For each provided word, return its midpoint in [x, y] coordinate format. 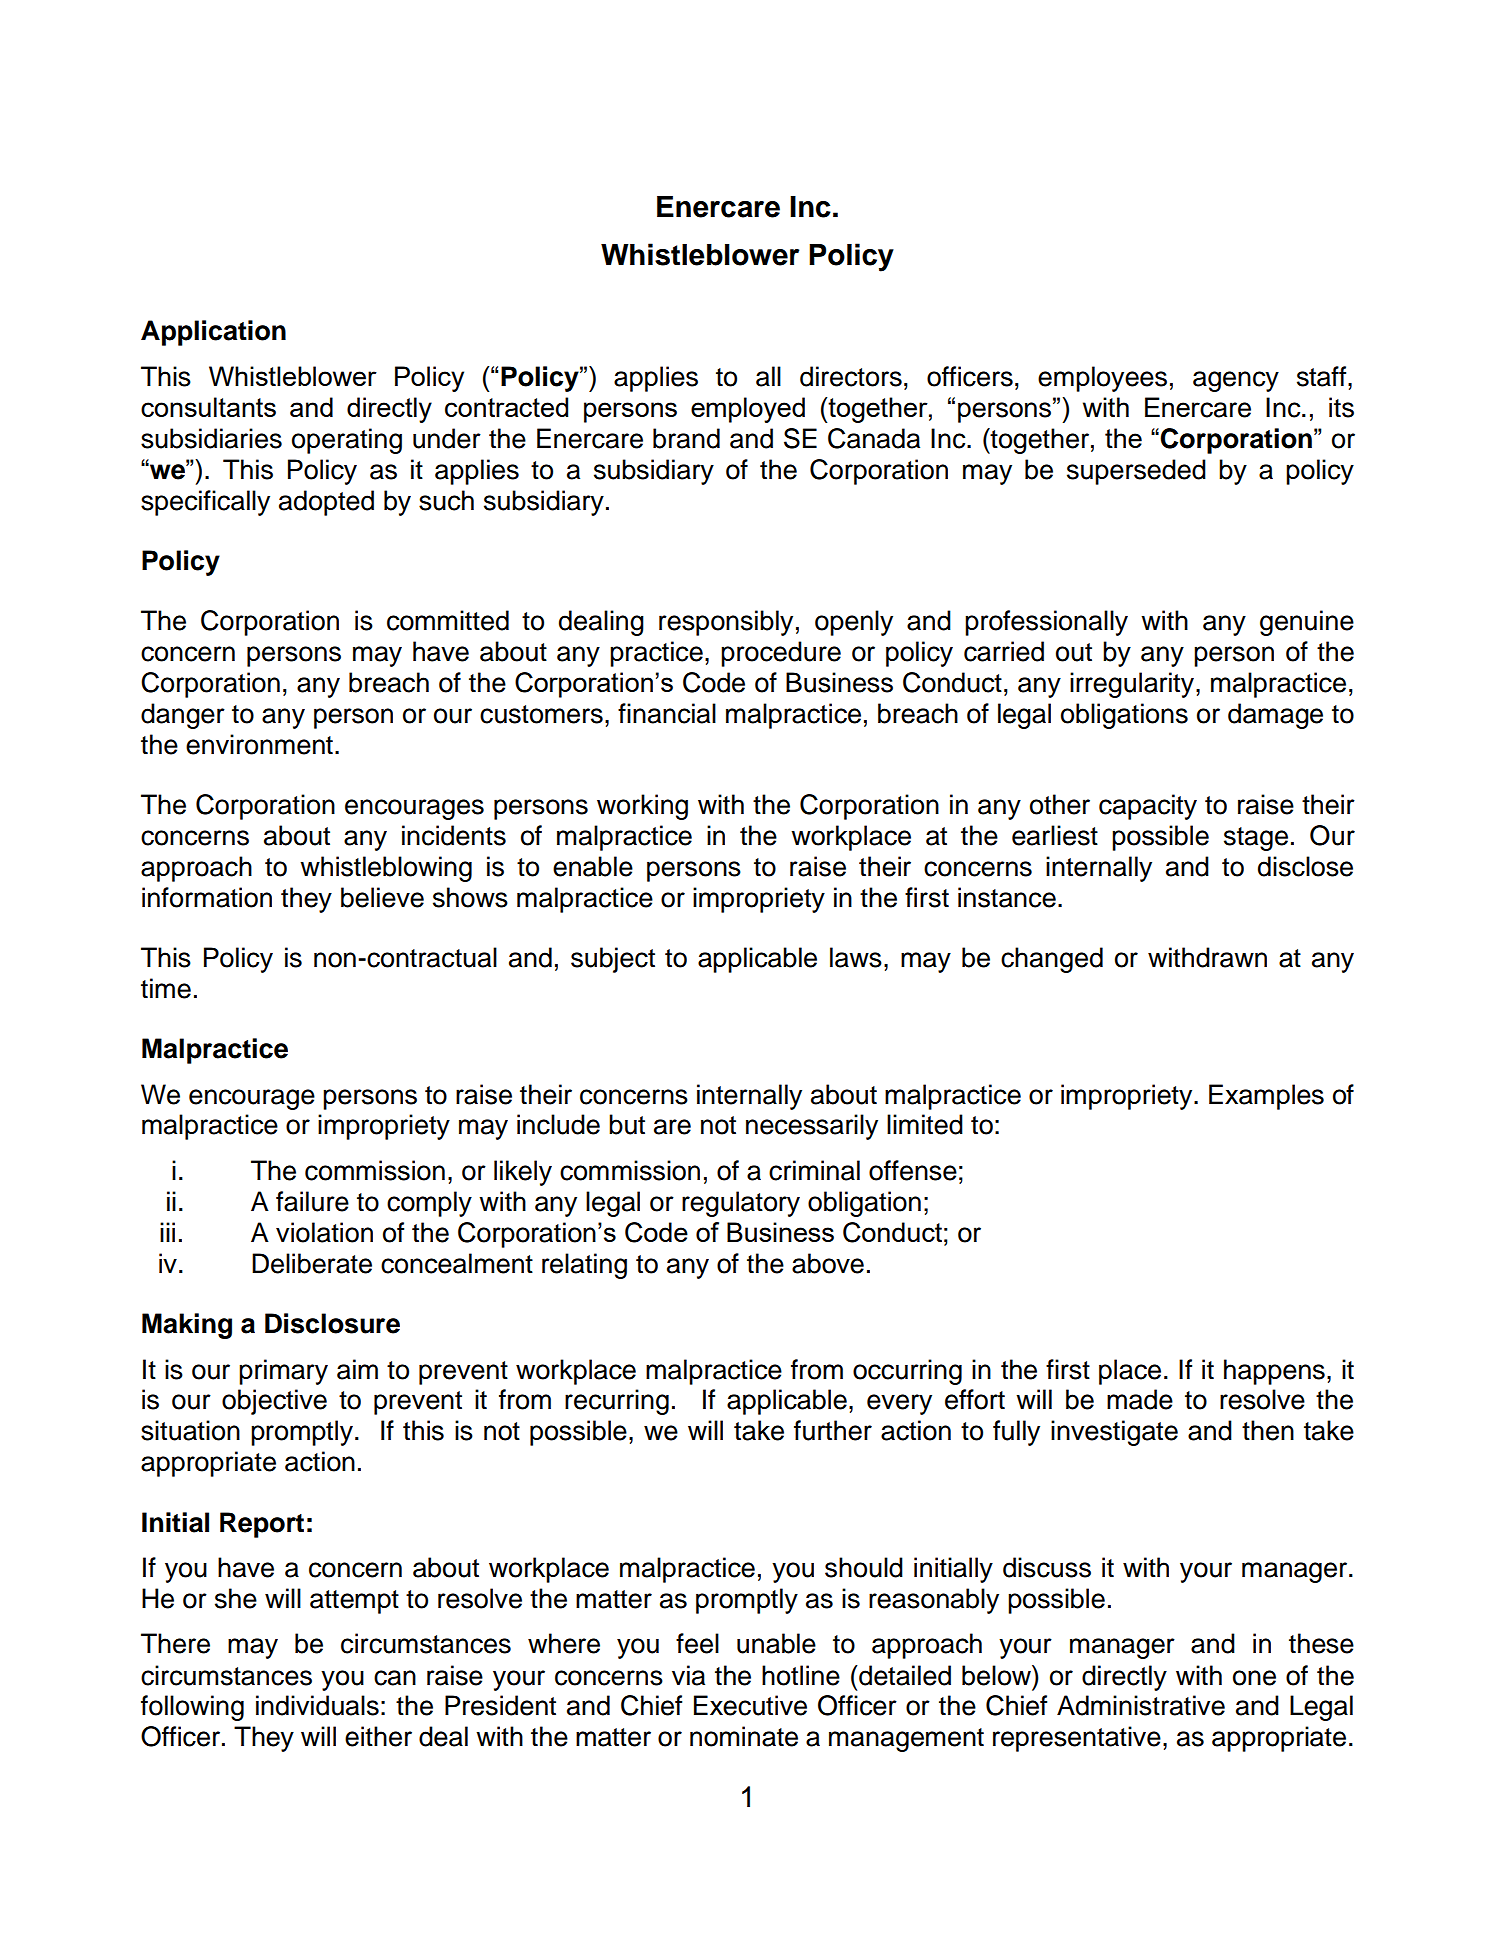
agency [1236, 381]
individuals [317, 1705]
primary [283, 1372]
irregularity [1133, 685]
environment [259, 744]
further [833, 1430]
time [166, 988]
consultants [208, 407]
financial [667, 713]
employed [748, 410]
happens [1274, 1372]
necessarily [812, 1127]
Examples [1266, 1097]
